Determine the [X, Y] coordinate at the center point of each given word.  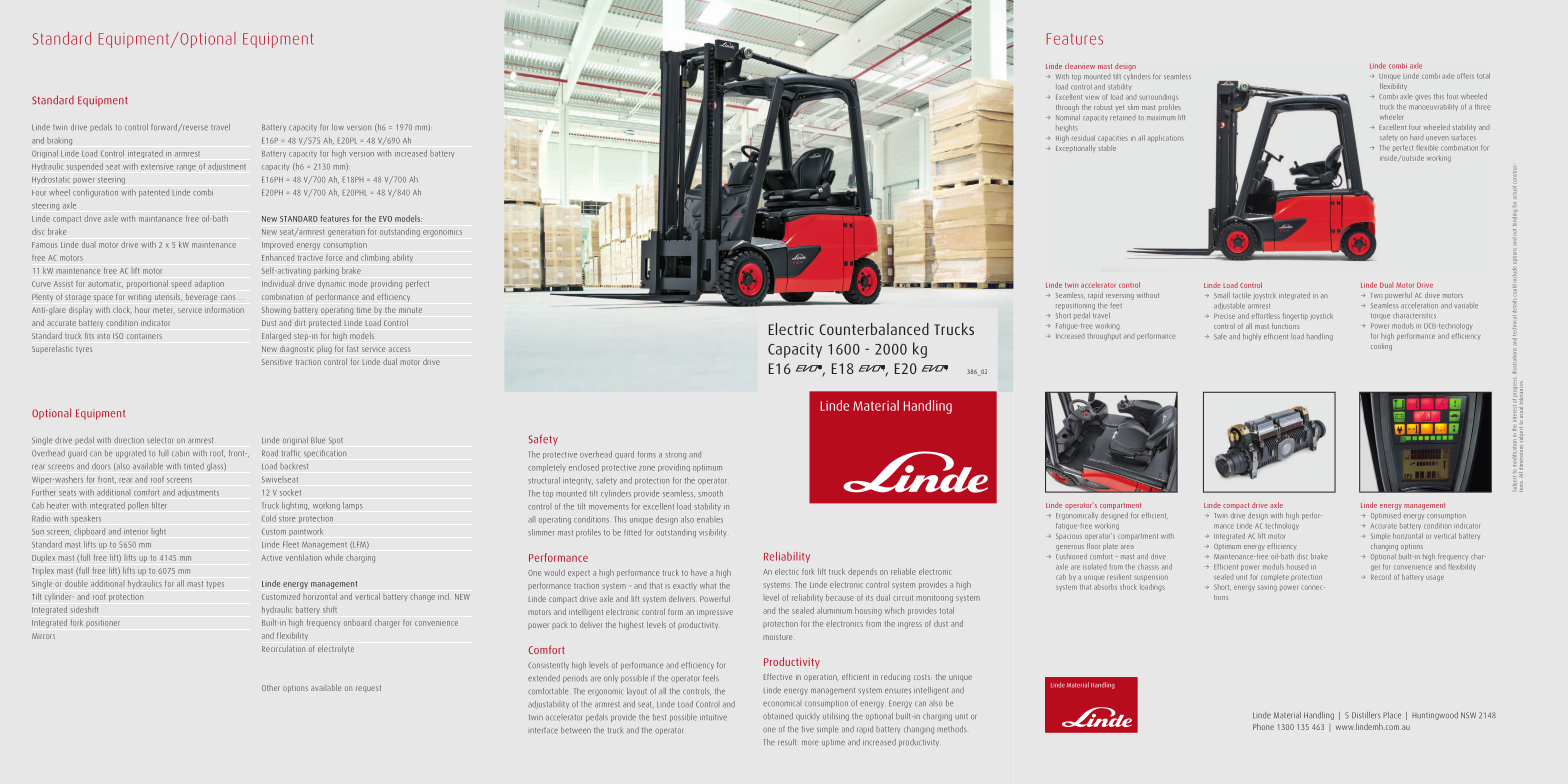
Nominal [1068, 117]
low [338, 127]
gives [1423, 98]
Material [1287, 715]
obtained [778, 716]
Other [271, 688]
